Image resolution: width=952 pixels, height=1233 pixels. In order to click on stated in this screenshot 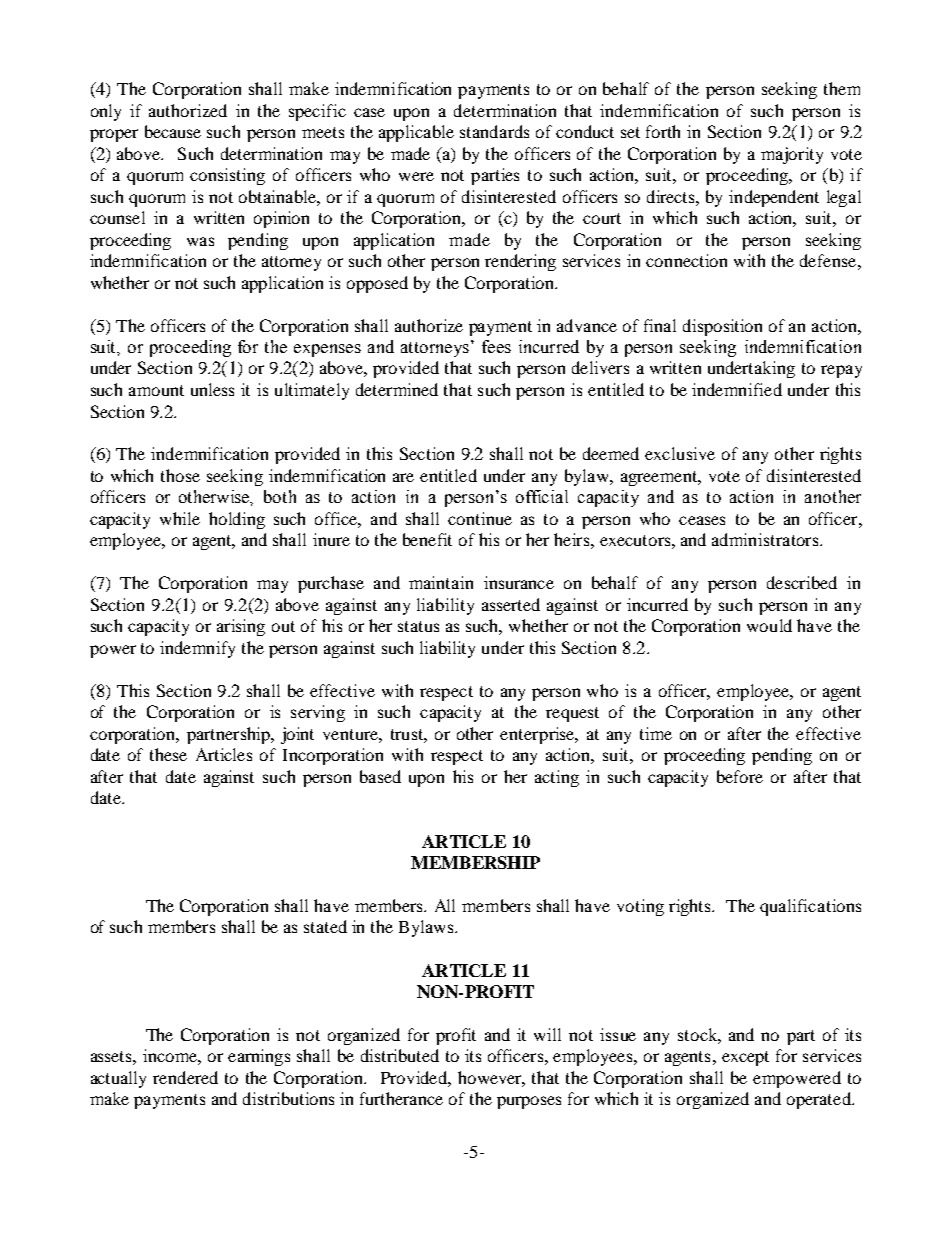, I will do `click(325, 926)`.
